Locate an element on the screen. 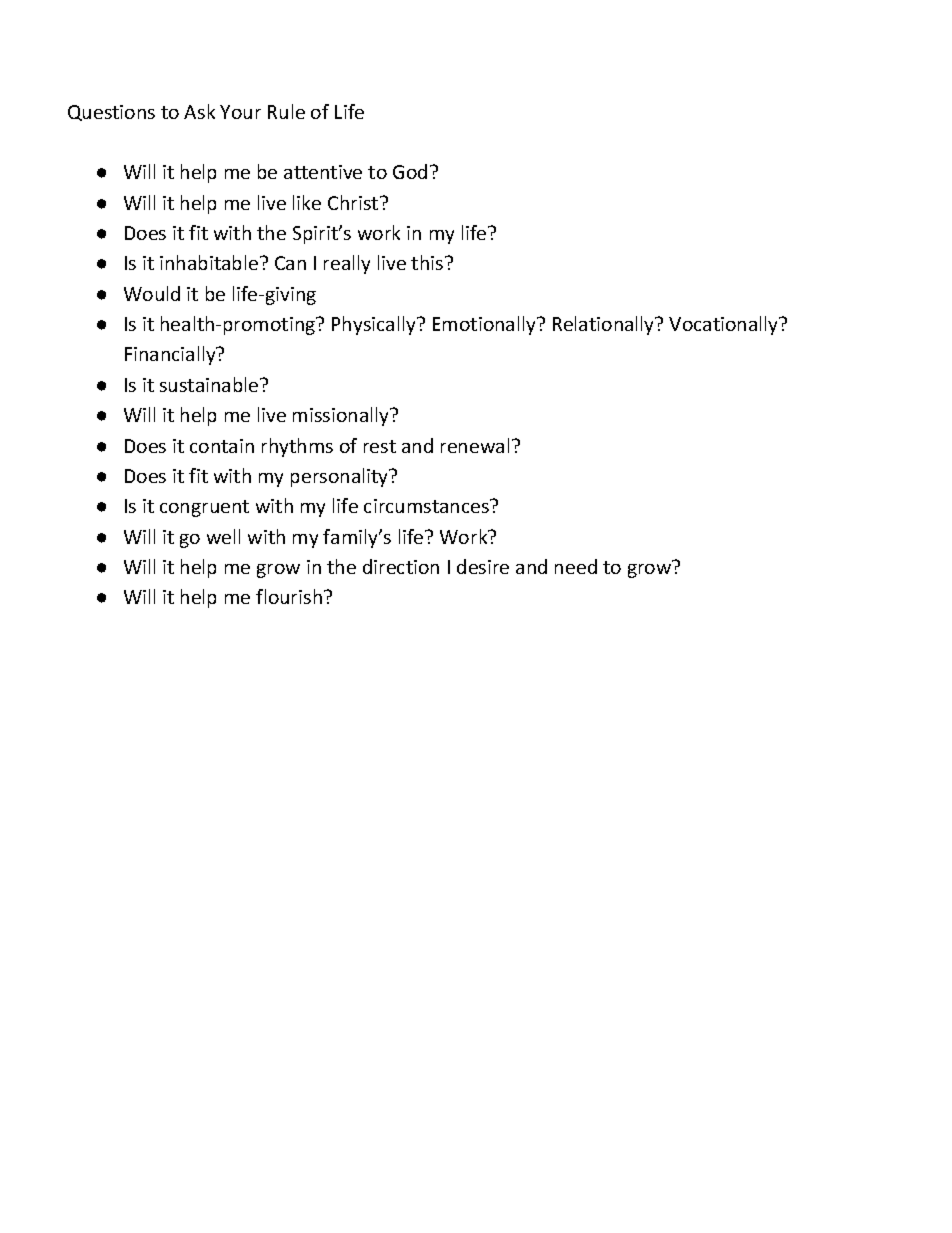 This screenshot has height=1233, width=952. Ask is located at coordinates (199, 111).
